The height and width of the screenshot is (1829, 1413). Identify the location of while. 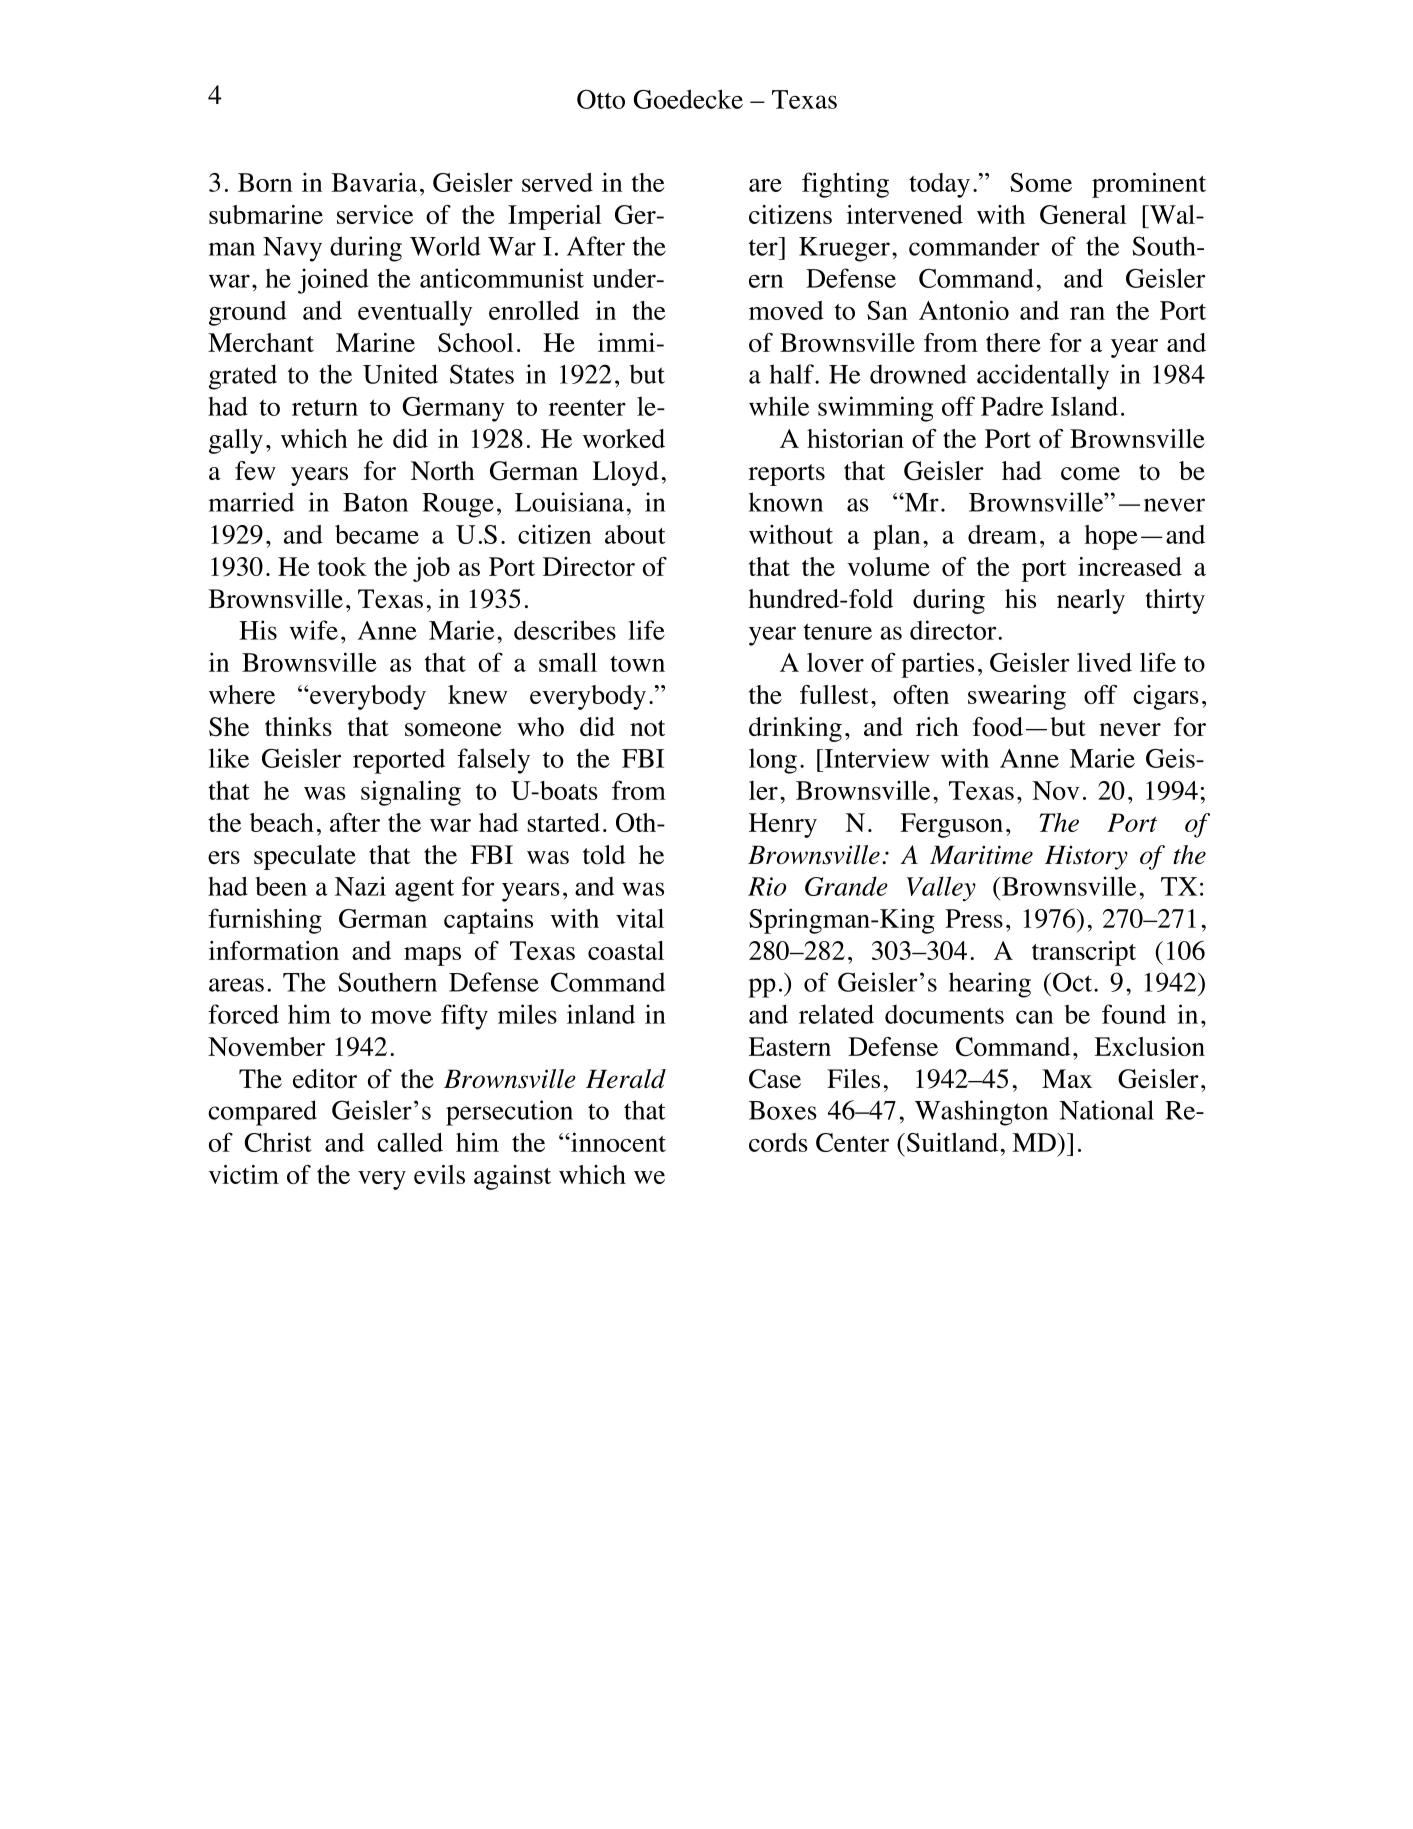
(779, 406).
